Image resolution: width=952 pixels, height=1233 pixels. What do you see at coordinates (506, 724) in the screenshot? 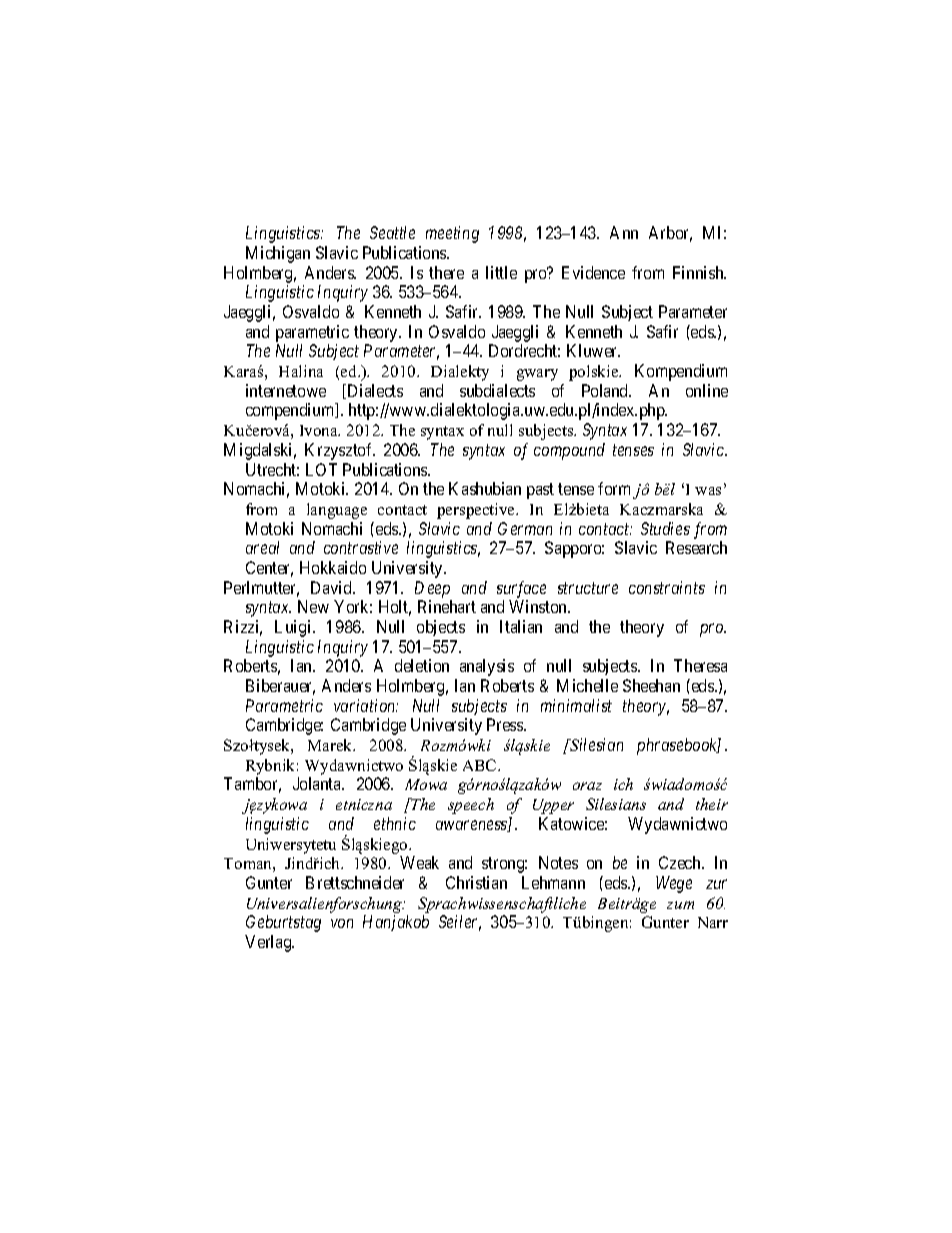
I see `Press` at bounding box center [506, 724].
